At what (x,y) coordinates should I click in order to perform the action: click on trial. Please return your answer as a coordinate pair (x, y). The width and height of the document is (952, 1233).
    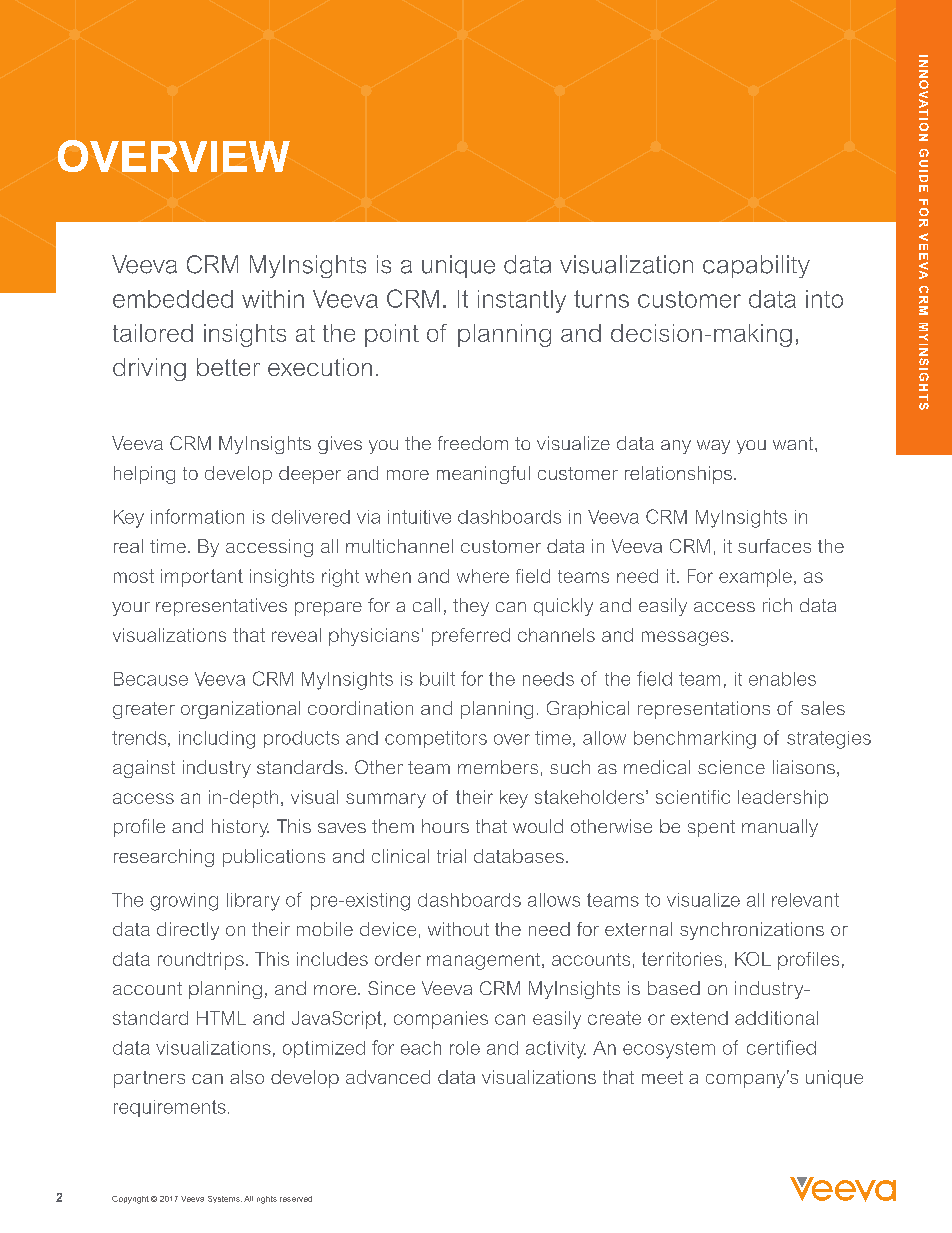
    Looking at the image, I should click on (451, 856).
